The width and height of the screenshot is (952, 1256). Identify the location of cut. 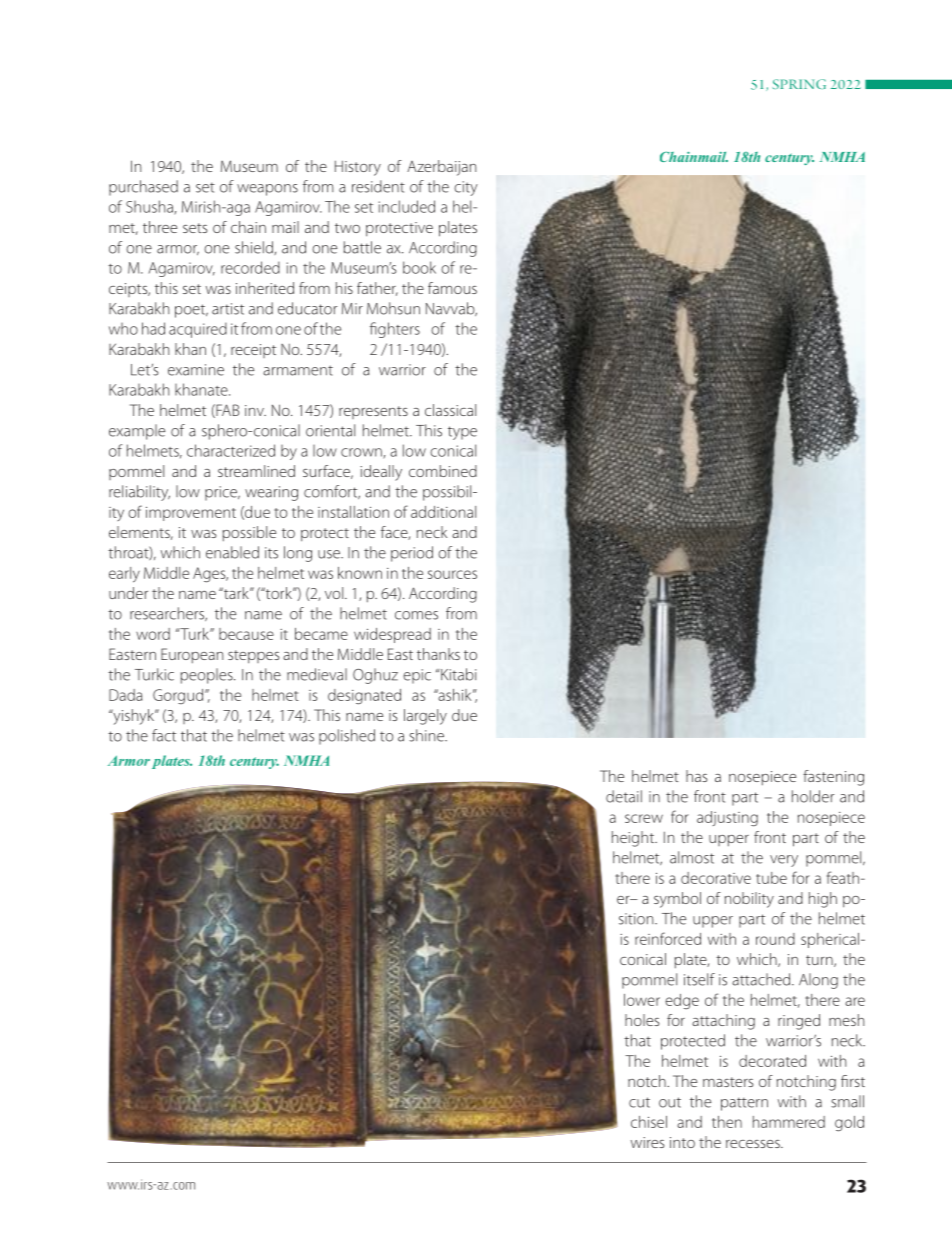
(639, 1102).
